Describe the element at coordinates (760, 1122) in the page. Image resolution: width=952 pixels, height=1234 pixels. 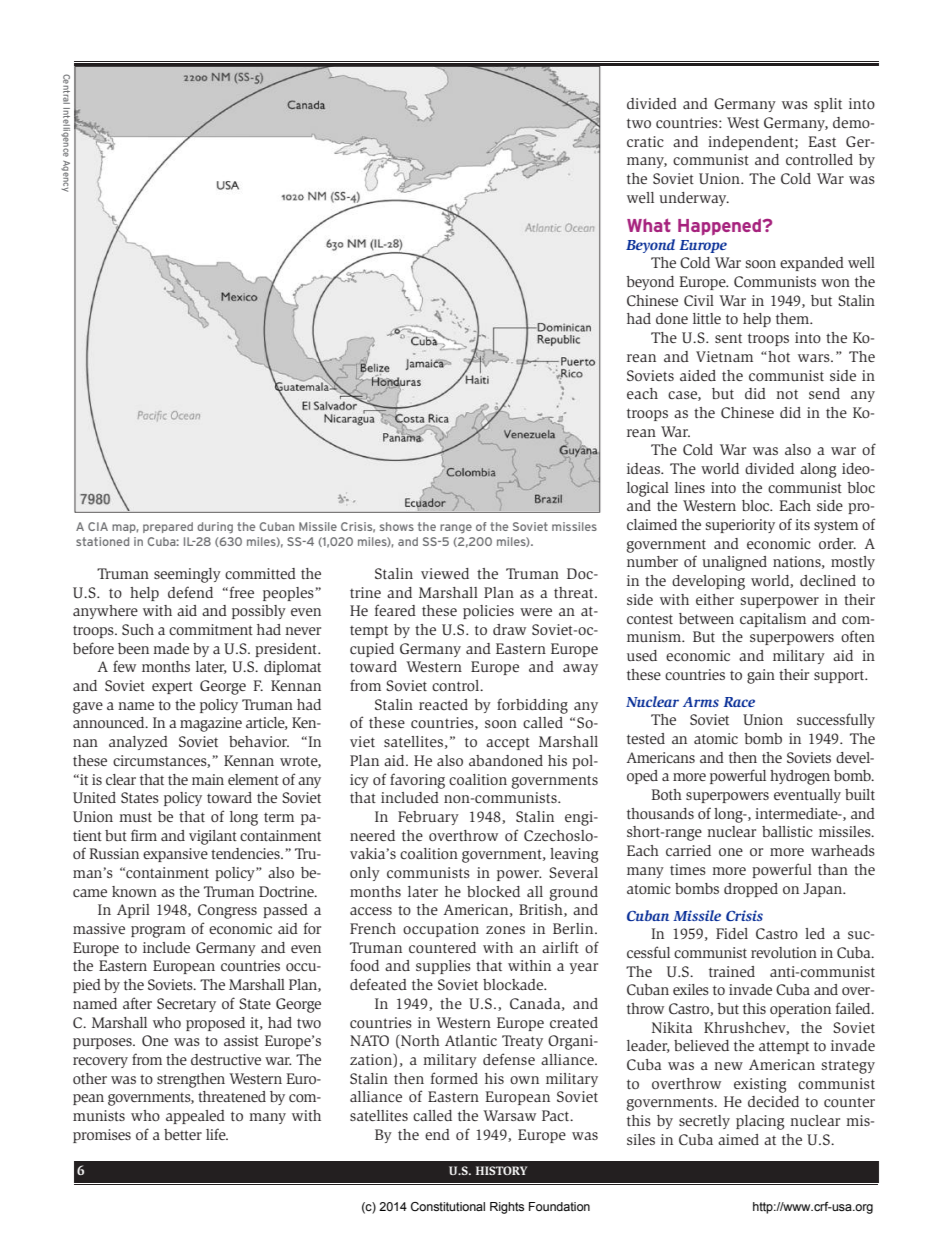
I see `placing` at that location.
